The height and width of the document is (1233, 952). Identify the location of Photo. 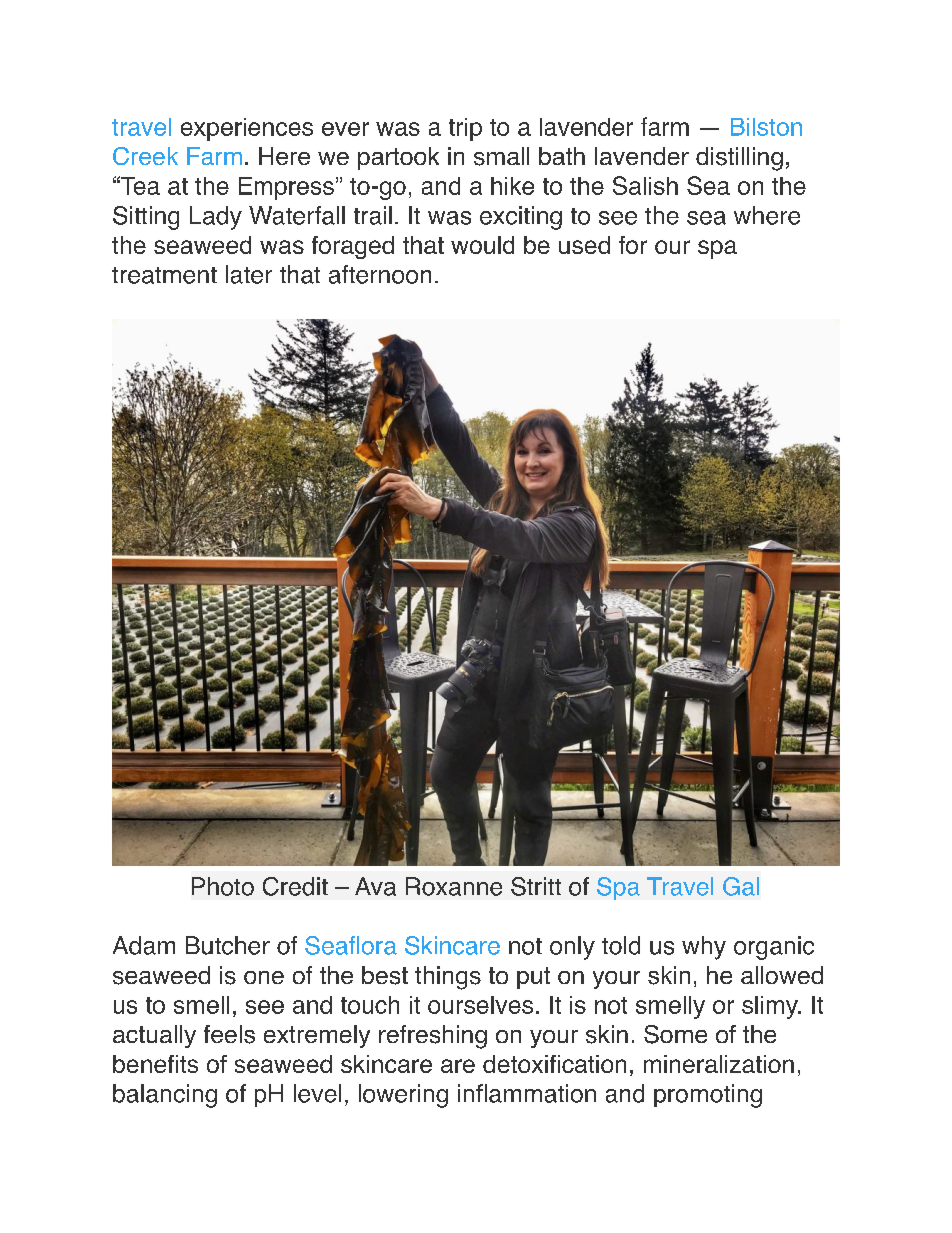
(223, 886).
